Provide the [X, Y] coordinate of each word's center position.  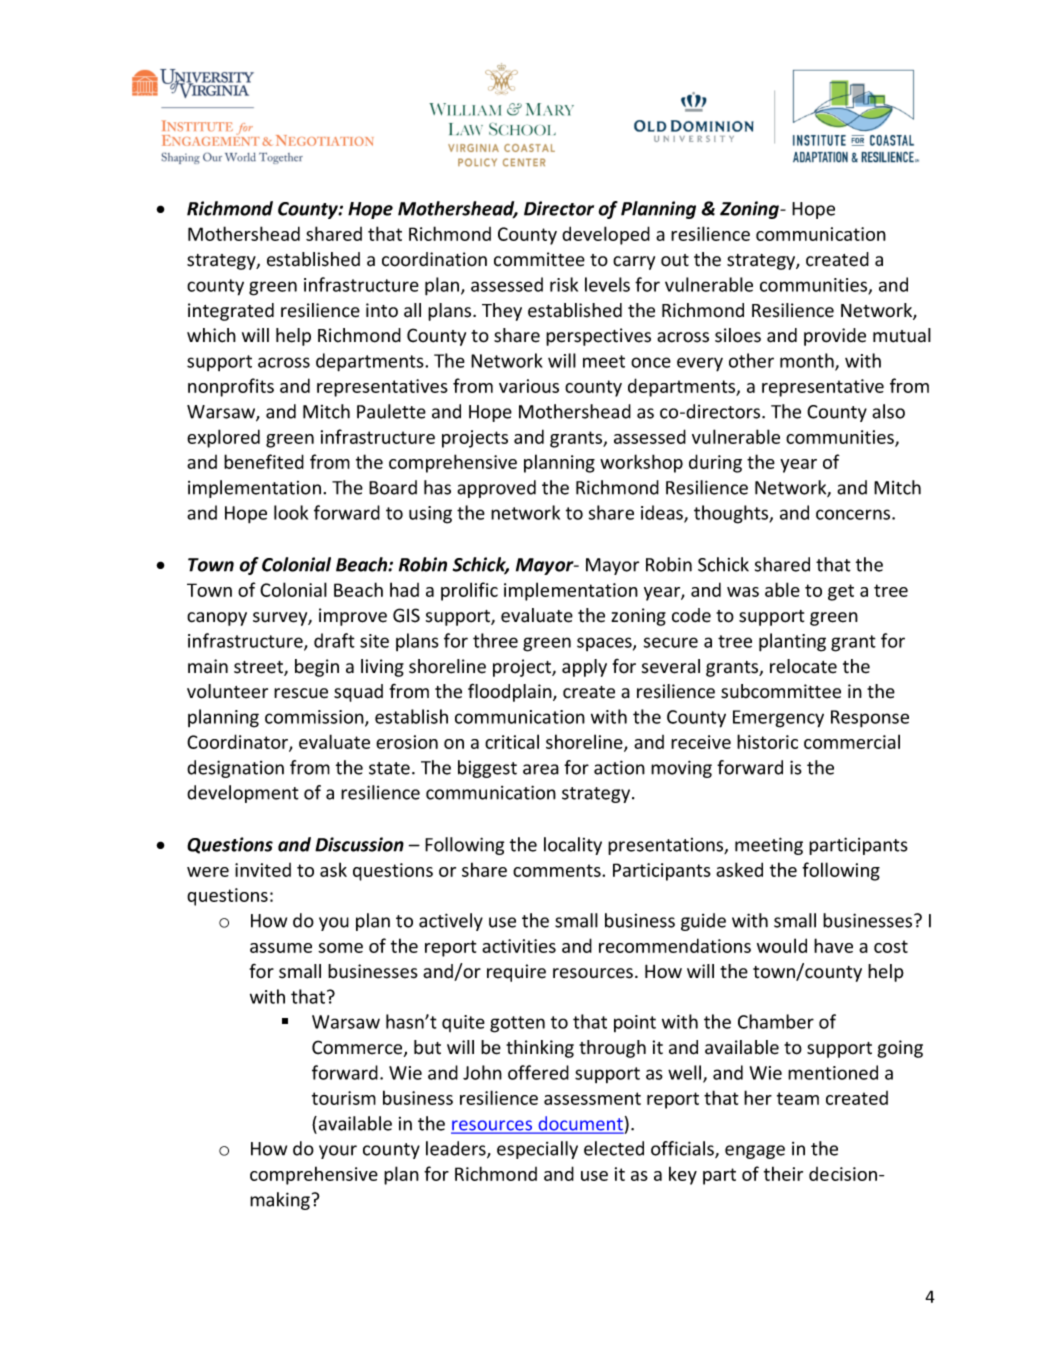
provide [835, 337]
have [833, 945]
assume [281, 948]
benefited [264, 461]
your [338, 1152]
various [529, 386]
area [541, 769]
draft [334, 640]
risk [564, 284]
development [243, 794]
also [888, 411]
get [841, 592]
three [495, 640]
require [516, 973]
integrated [231, 312]
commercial [852, 741]
